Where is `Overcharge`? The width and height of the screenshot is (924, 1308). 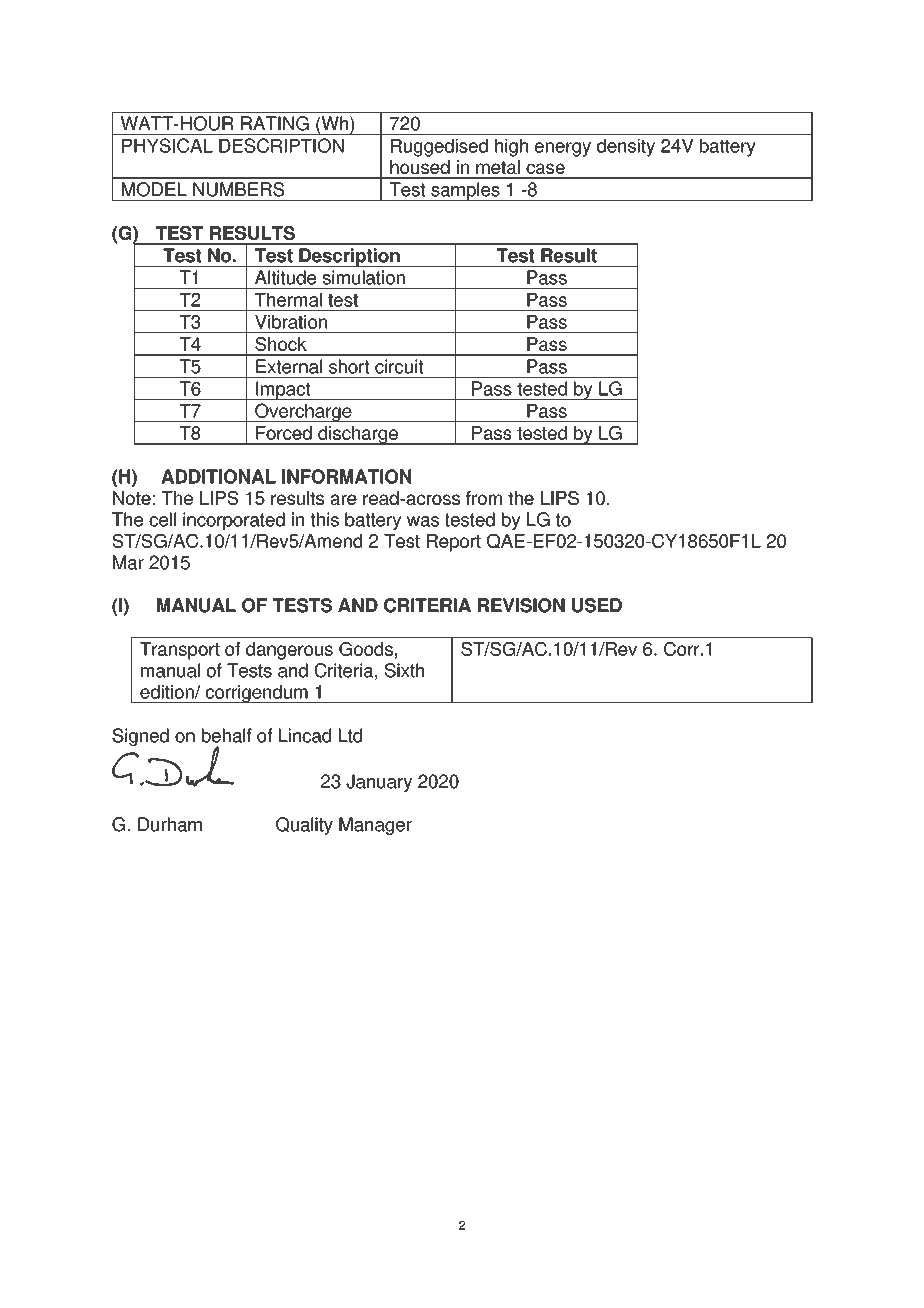 Overcharge is located at coordinates (303, 412).
